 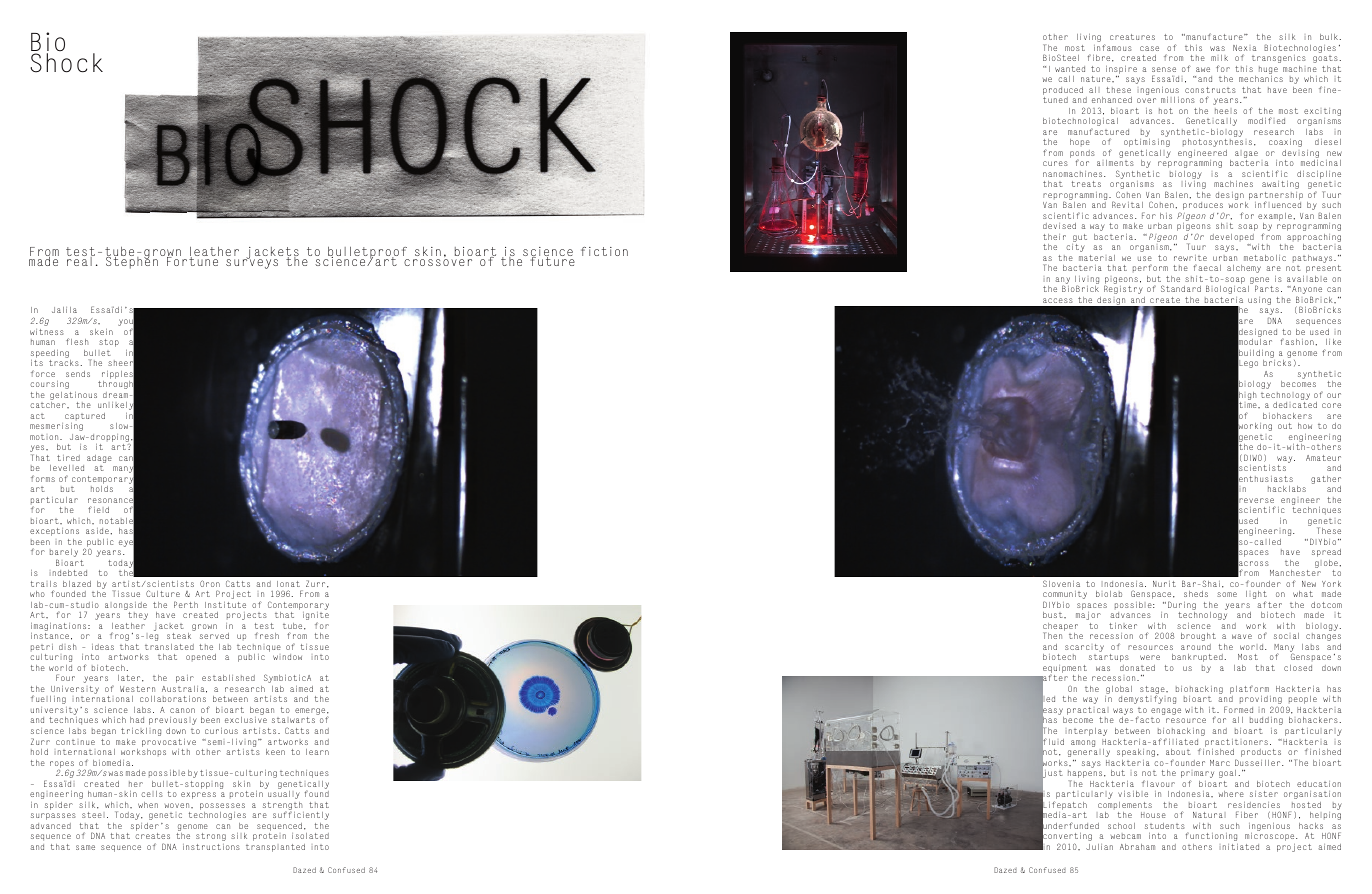 I want to click on Standard, so click(x=1181, y=288).
